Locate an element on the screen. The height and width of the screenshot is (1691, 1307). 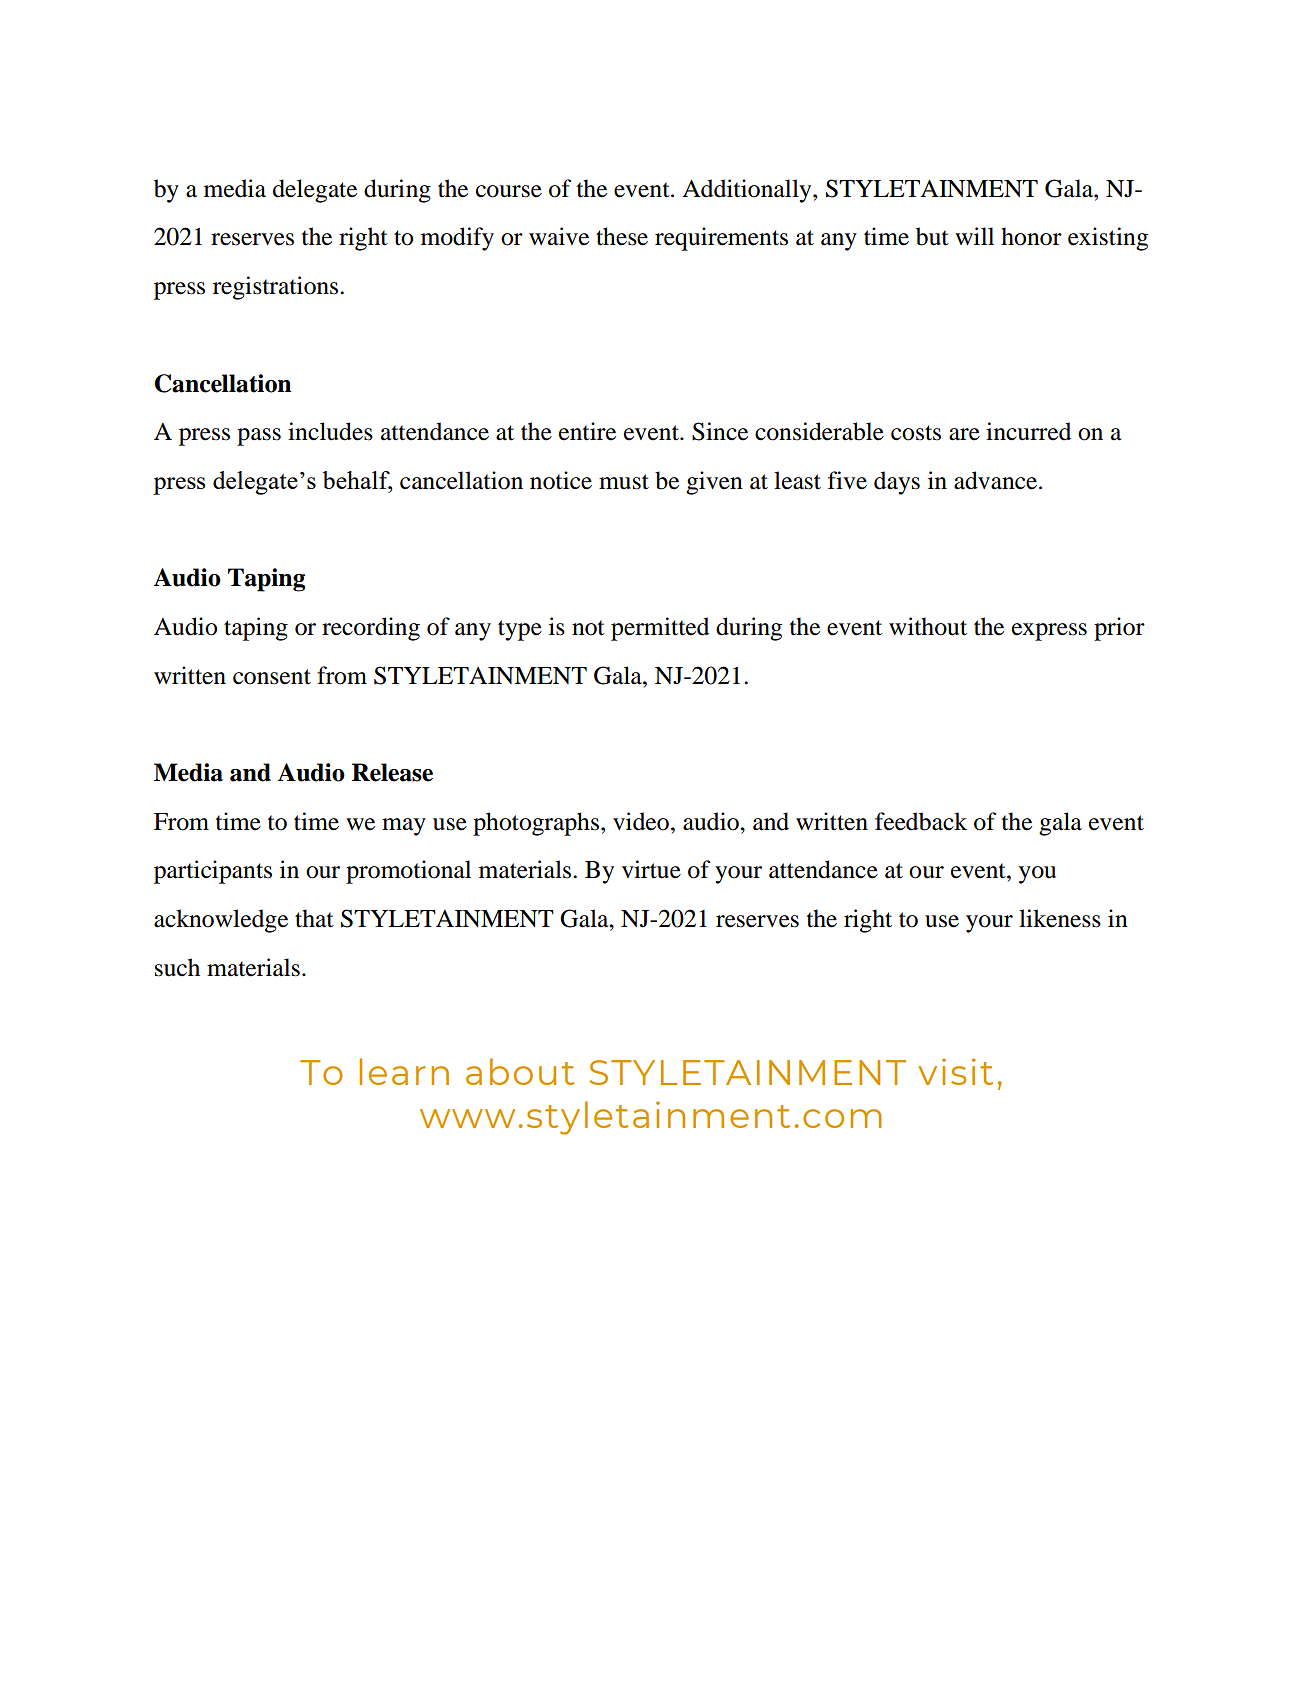
these is located at coordinates (622, 236).
